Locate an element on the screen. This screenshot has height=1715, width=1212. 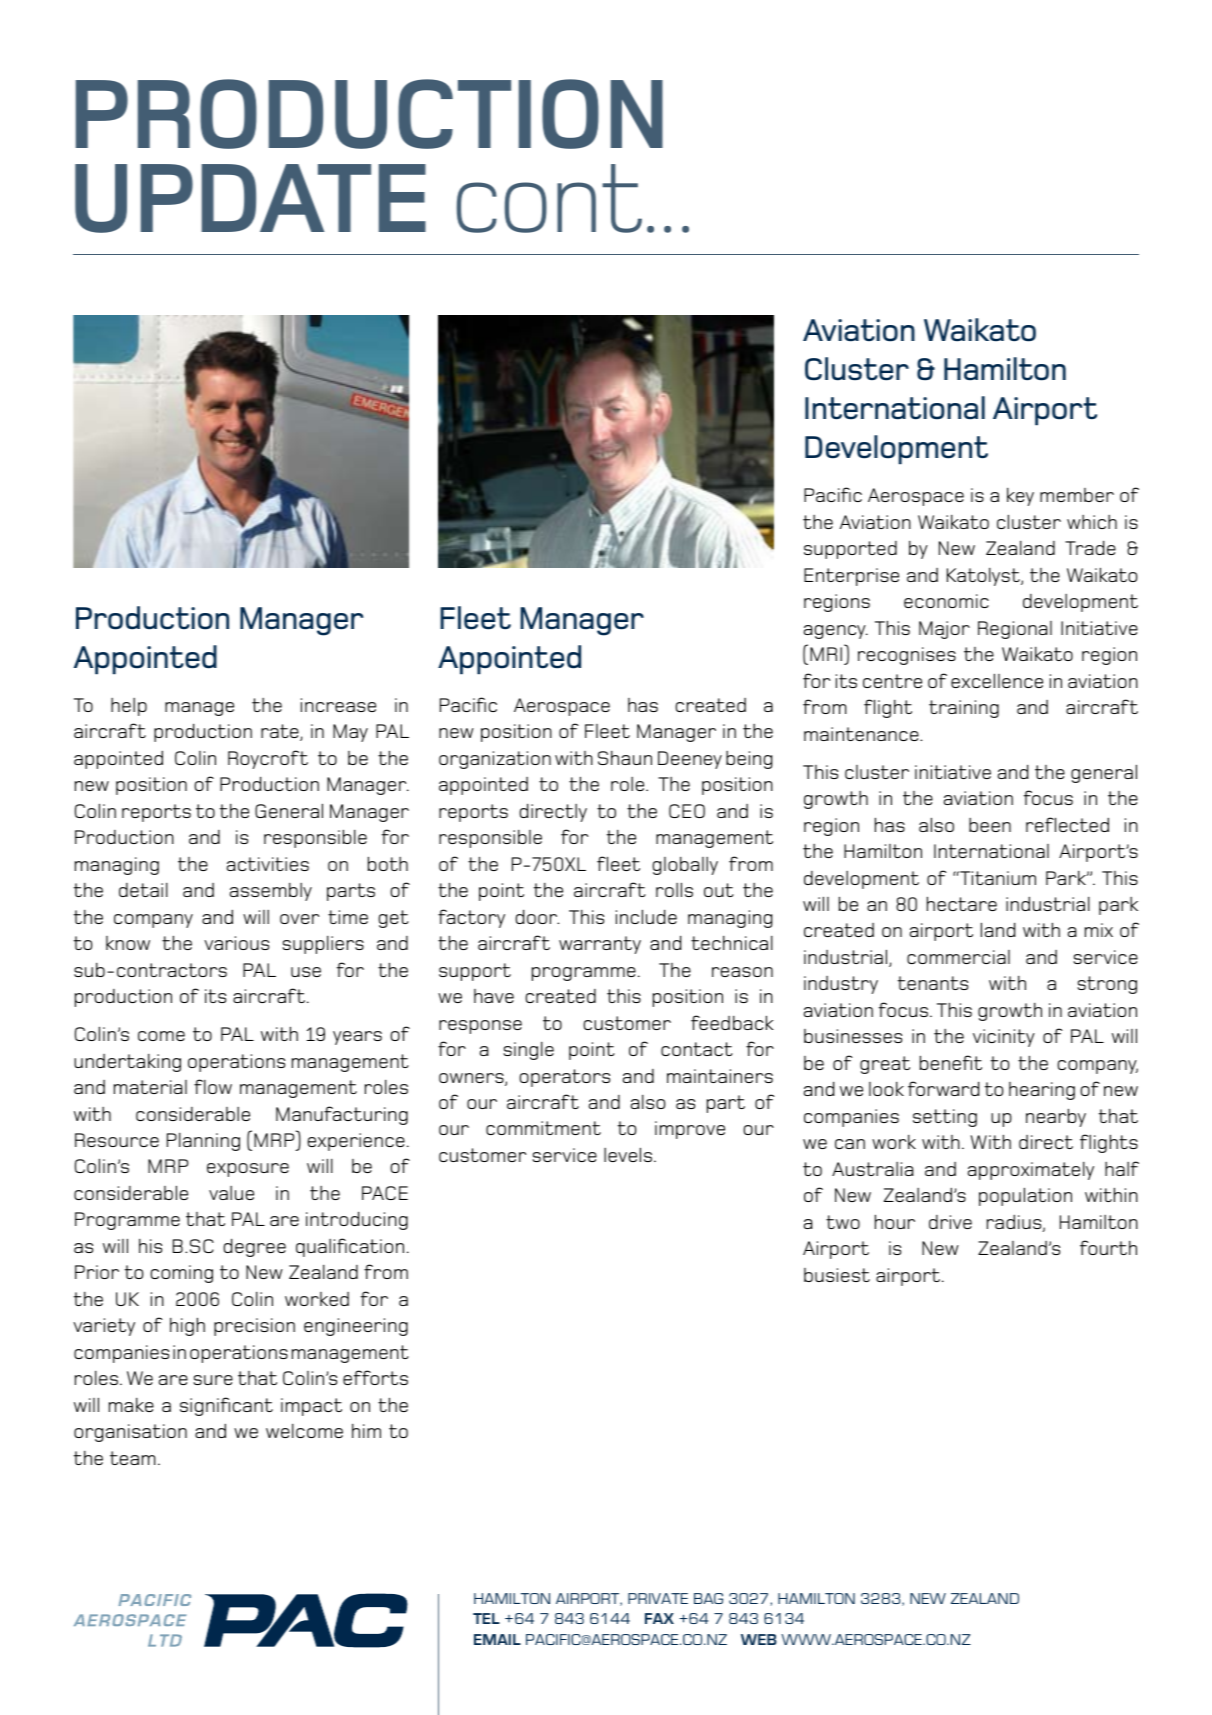
PRIVATE is located at coordinates (658, 1598).
